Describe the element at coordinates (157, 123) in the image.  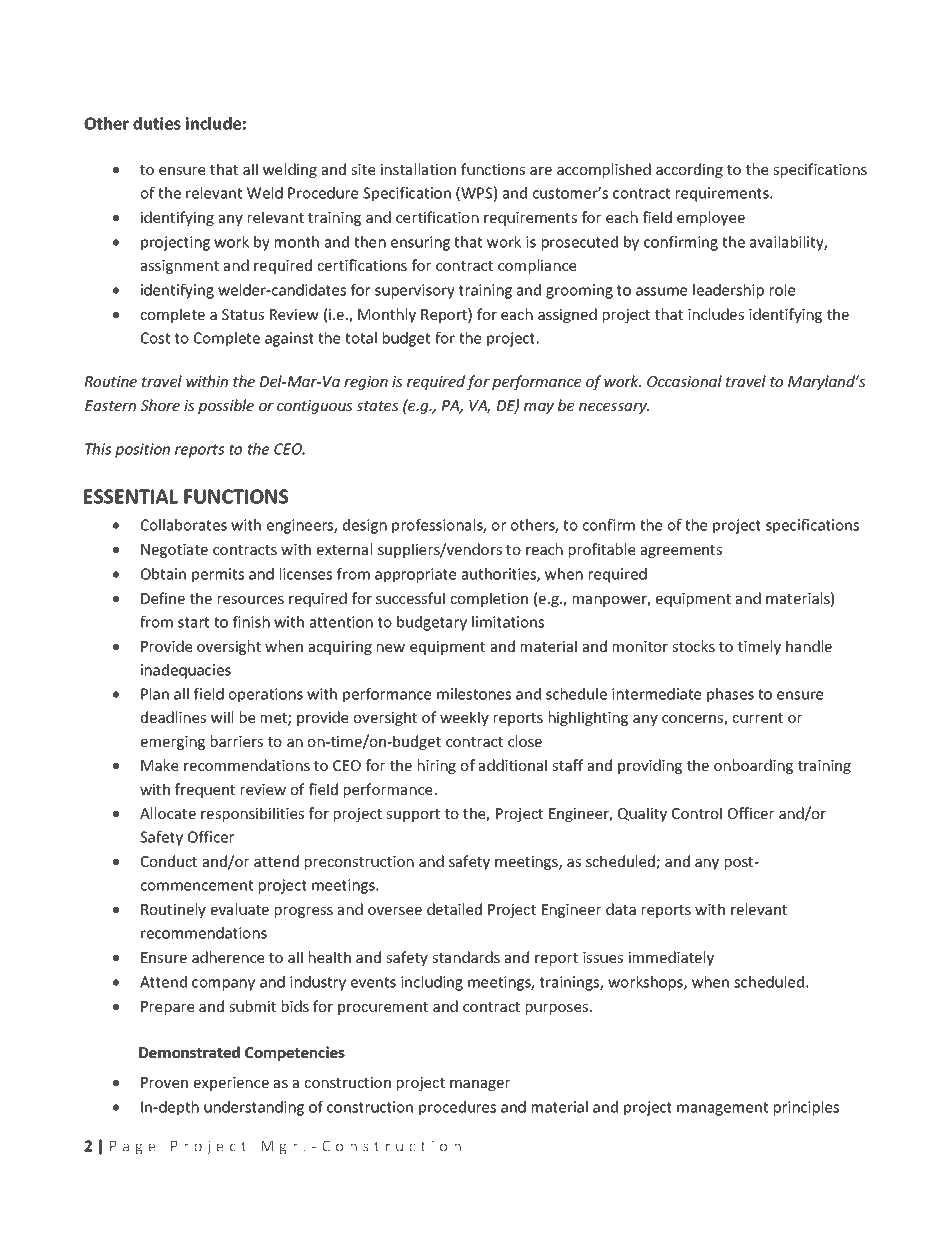
I see `duties` at that location.
